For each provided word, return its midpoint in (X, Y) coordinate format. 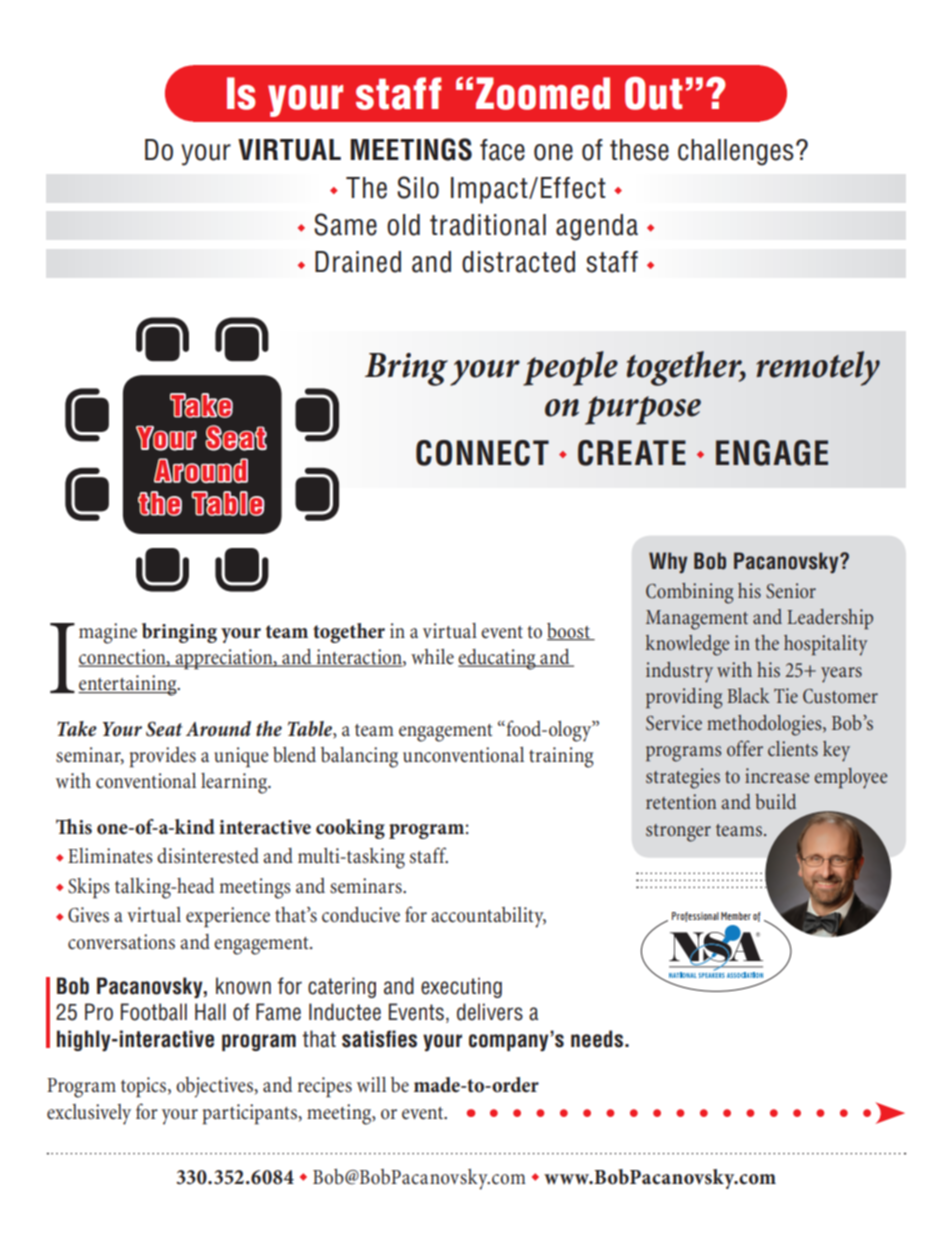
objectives (215, 1087)
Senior (791, 590)
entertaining (128, 685)
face (502, 150)
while (432, 657)
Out (653, 93)
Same (345, 224)
